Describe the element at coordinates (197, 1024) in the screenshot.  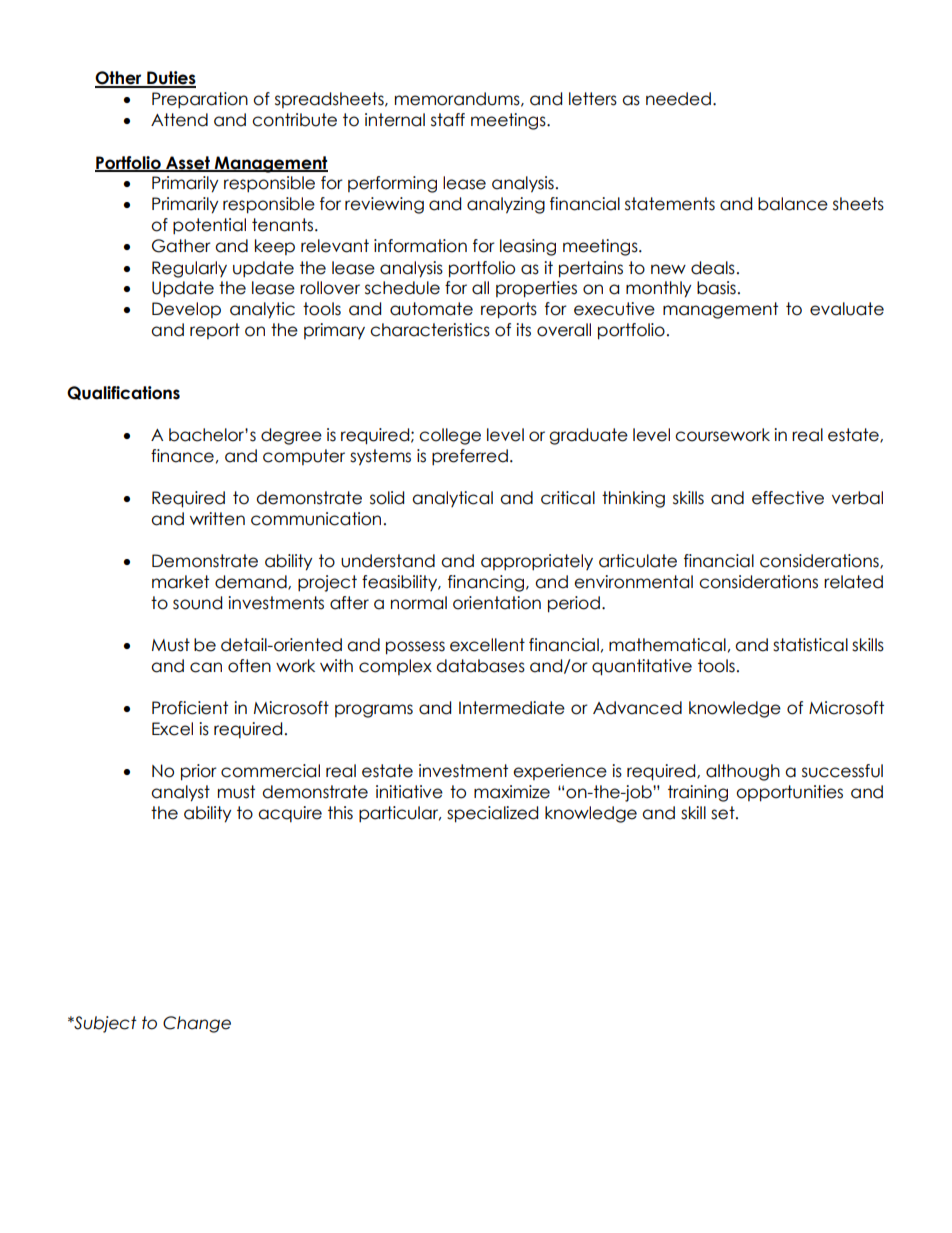
I see `Change` at that location.
